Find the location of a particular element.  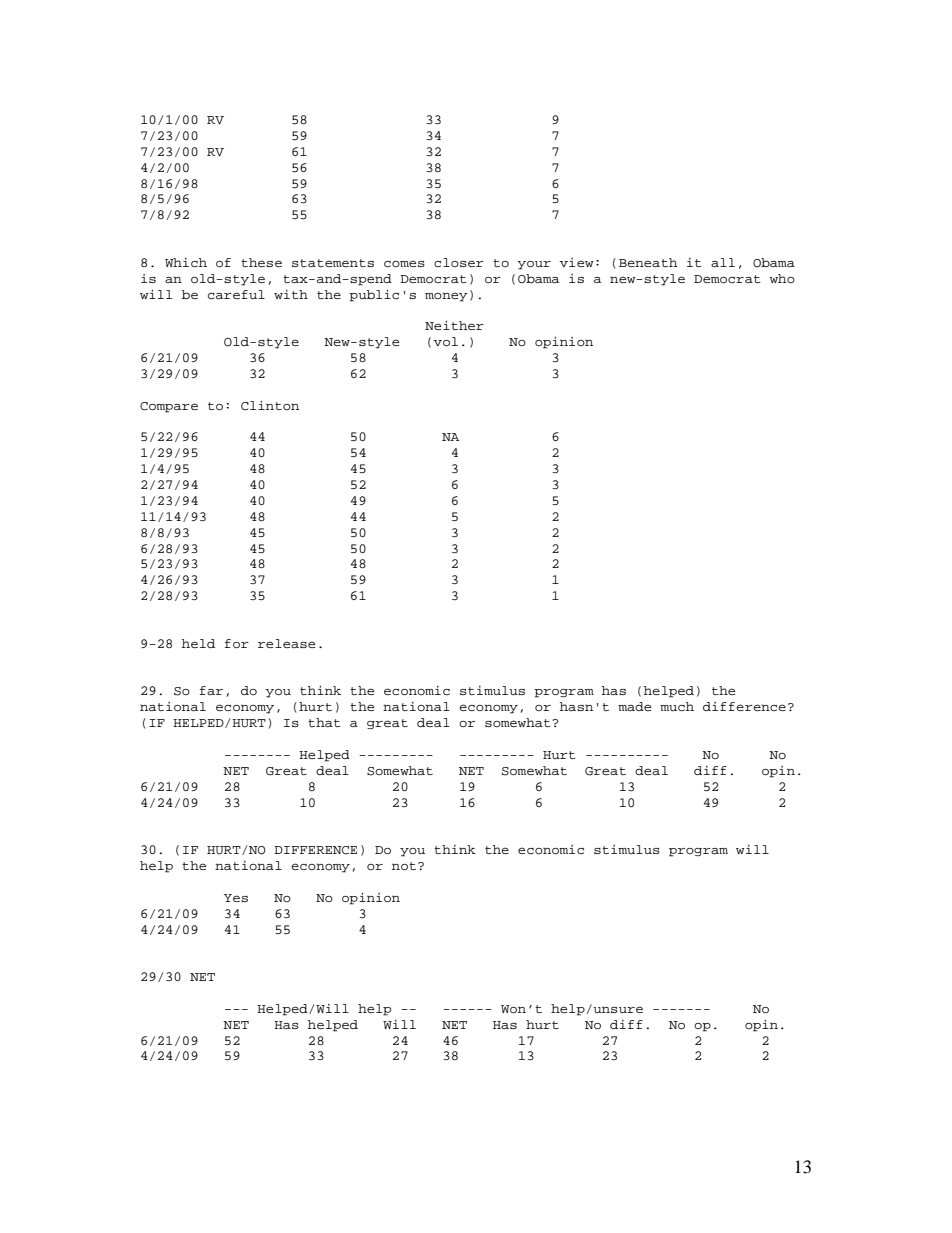

Clinton is located at coordinates (270, 406).
